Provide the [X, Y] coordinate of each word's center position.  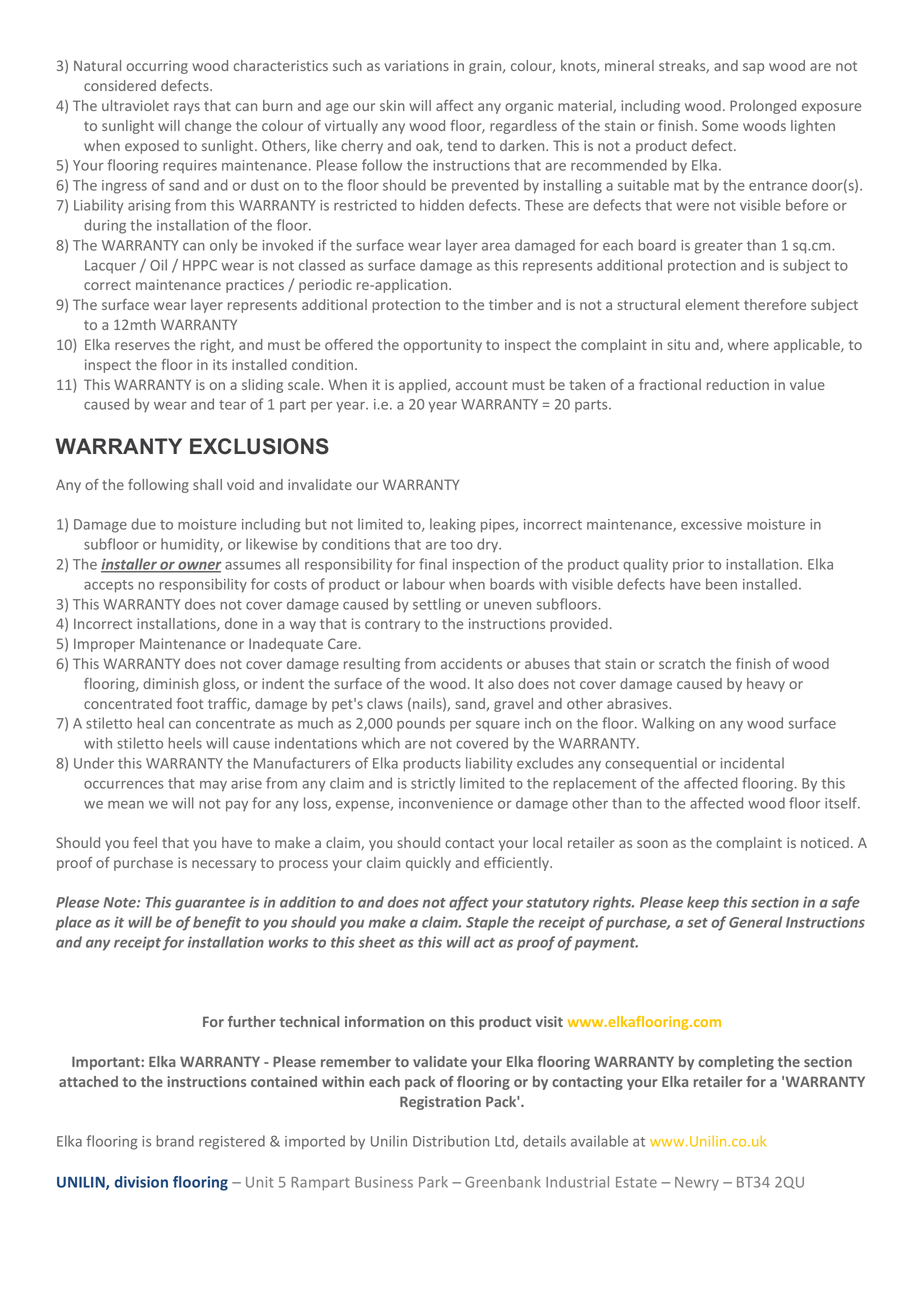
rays [187, 108]
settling [437, 605]
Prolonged [763, 107]
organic [529, 107]
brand [175, 1141]
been [721, 584]
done [241, 623]
